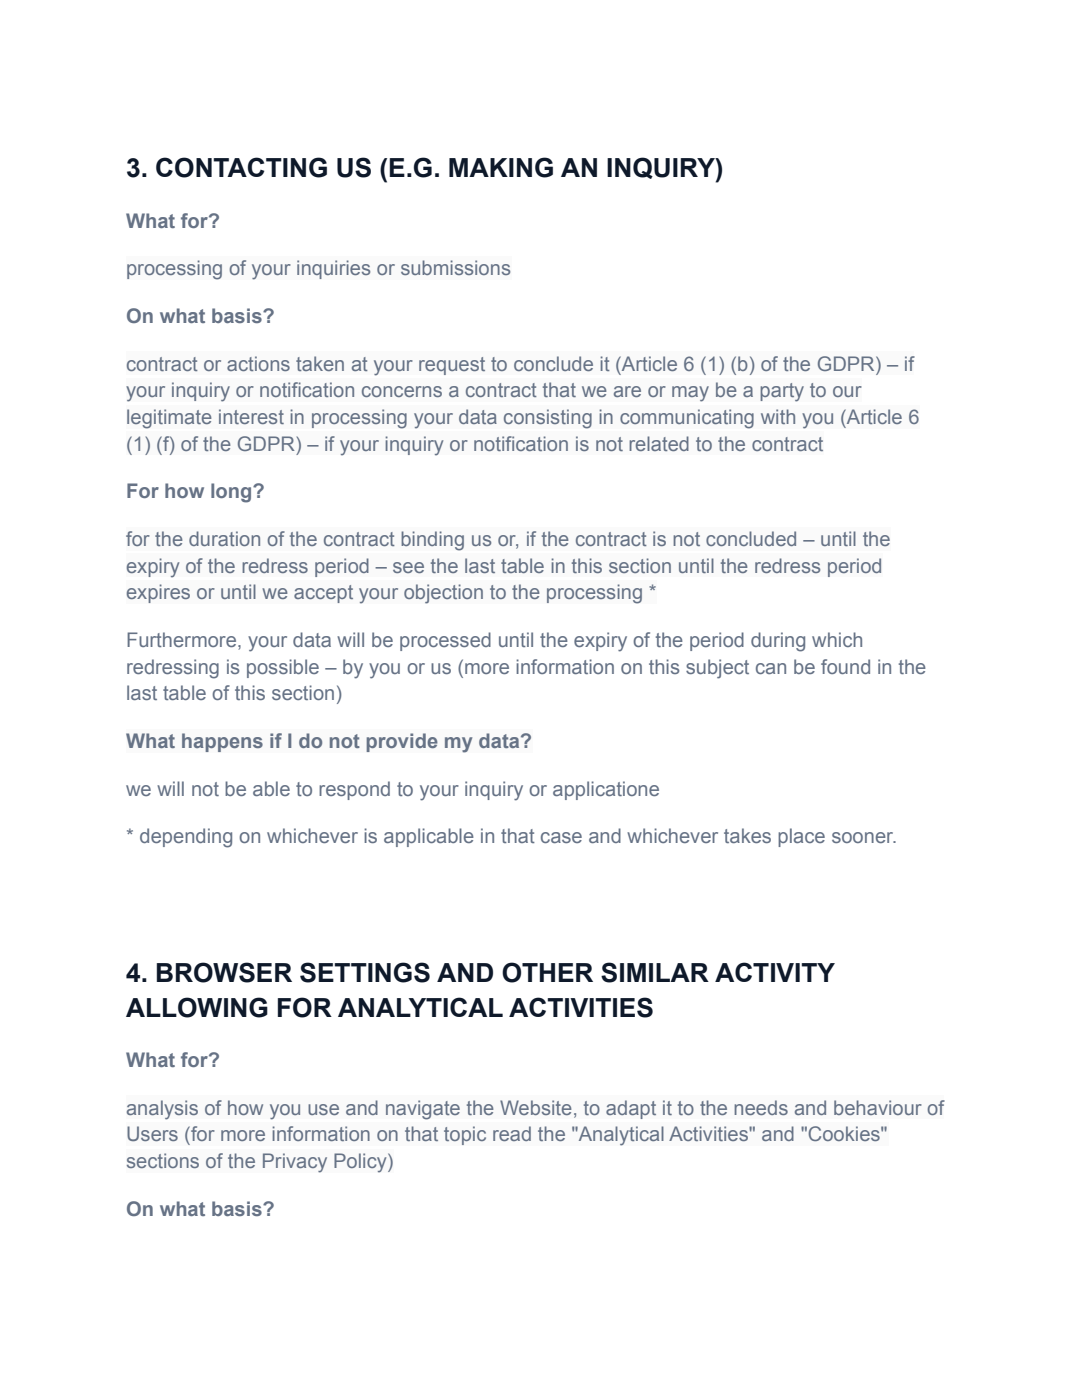 Image resolution: width=1072 pixels, height=1388 pixels. Describe the element at coordinates (512, 1133) in the document. I see `read` at that location.
